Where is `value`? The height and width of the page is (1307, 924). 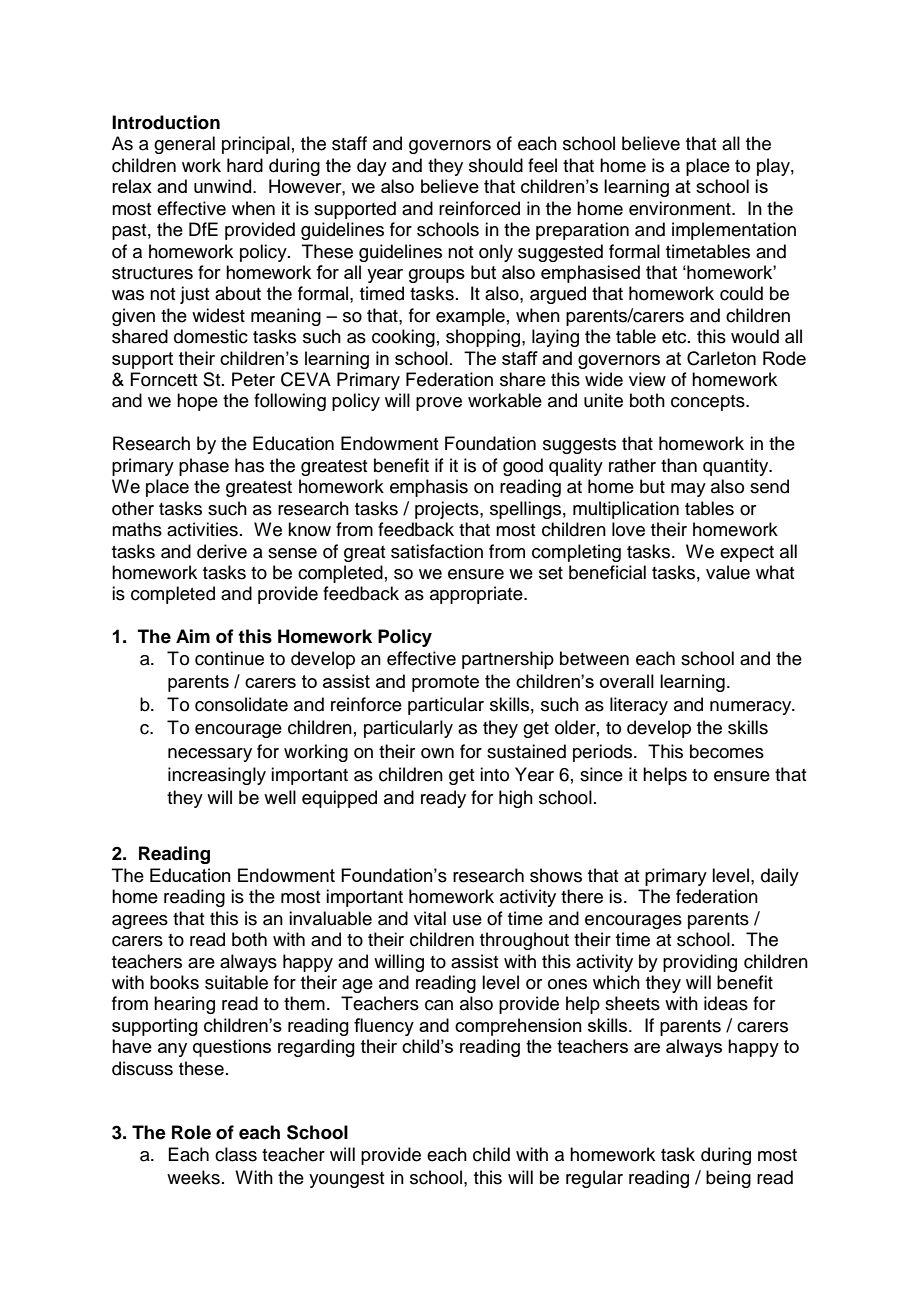 value is located at coordinates (728, 572).
